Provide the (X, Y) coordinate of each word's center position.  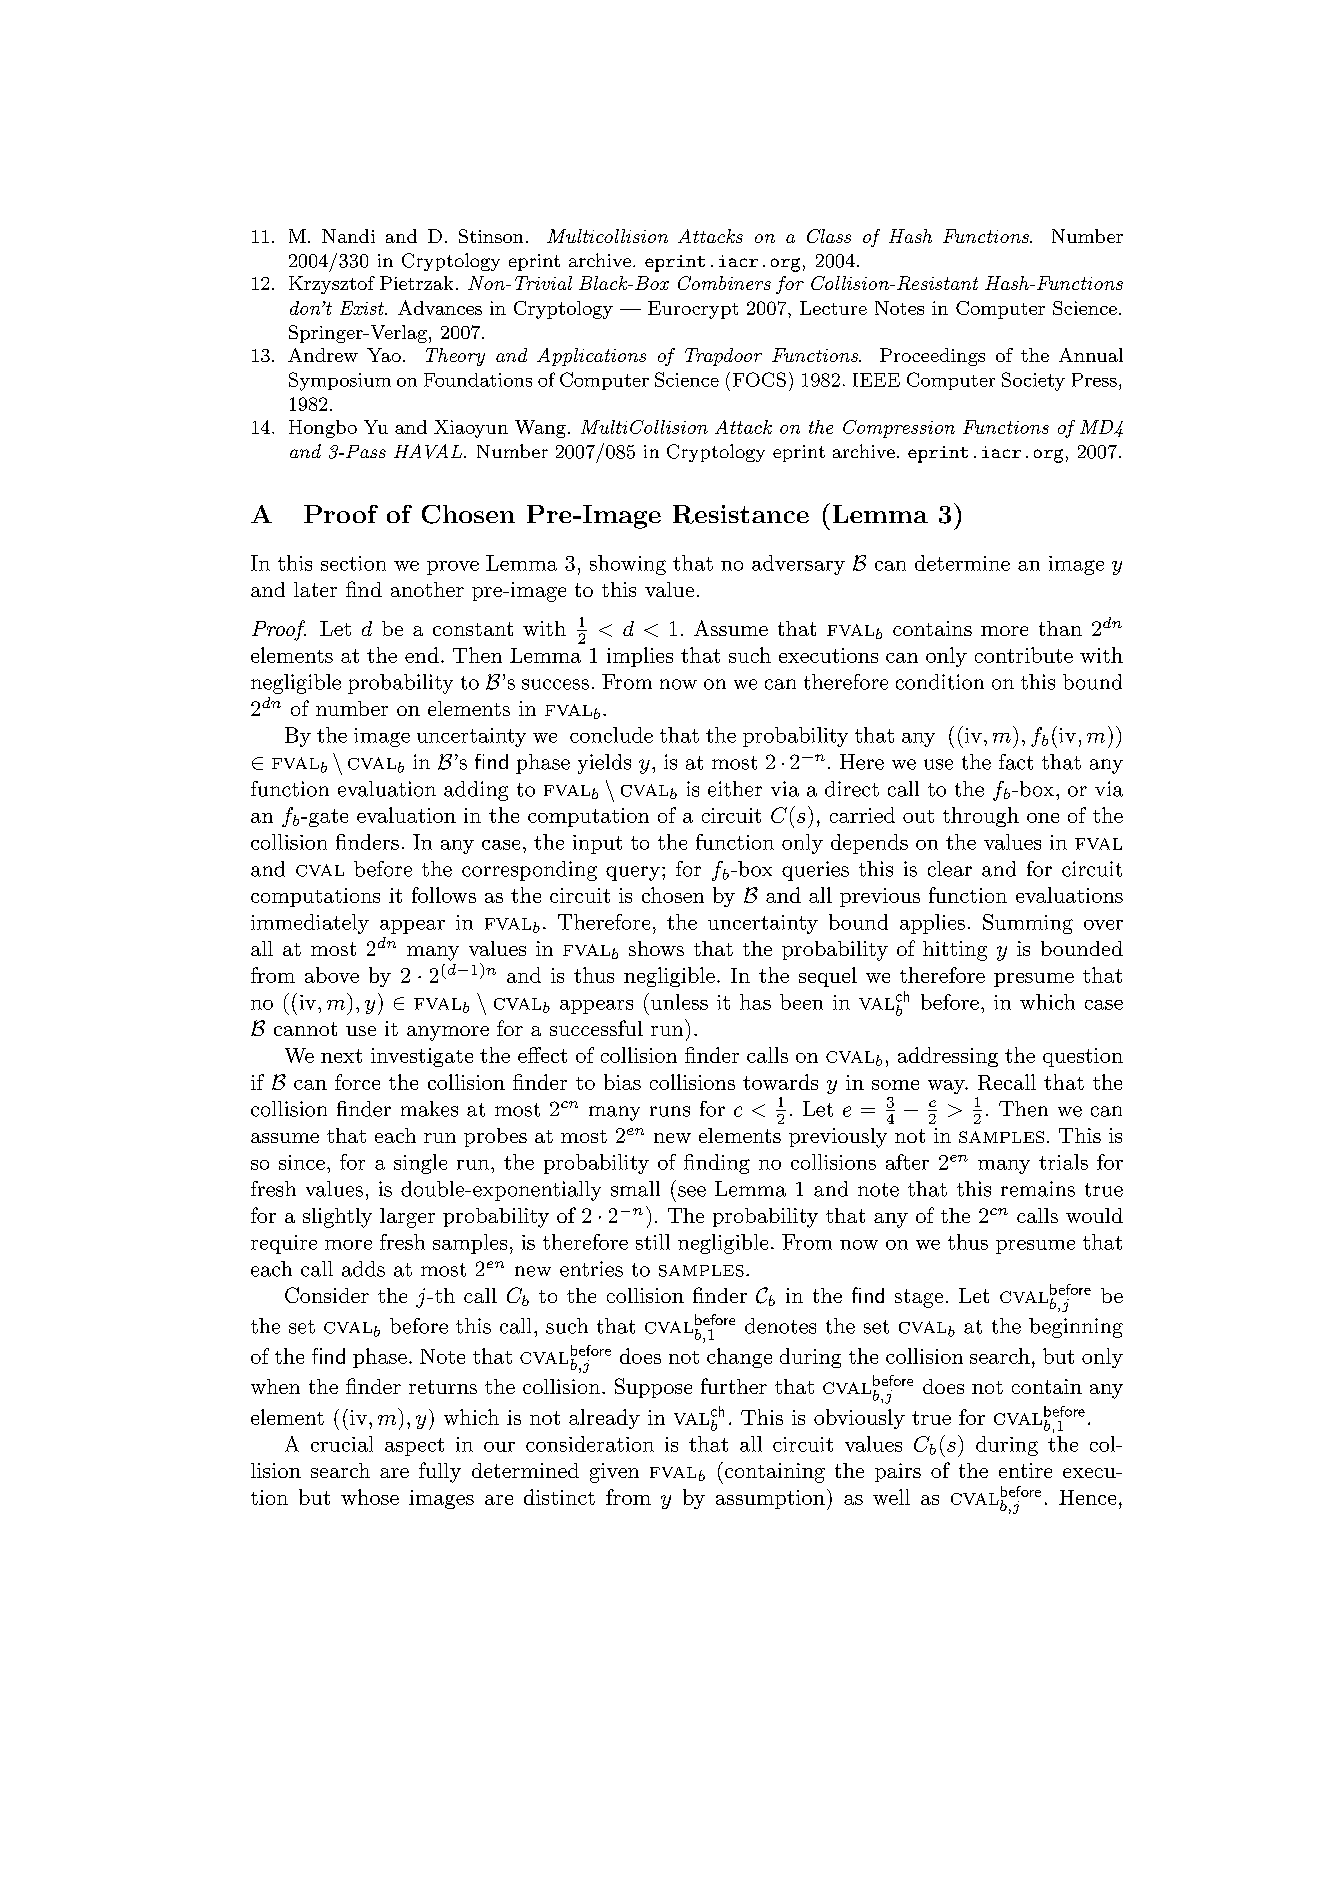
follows (444, 895)
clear (950, 869)
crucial (342, 1444)
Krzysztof (332, 285)
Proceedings (932, 357)
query (634, 873)
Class (829, 236)
